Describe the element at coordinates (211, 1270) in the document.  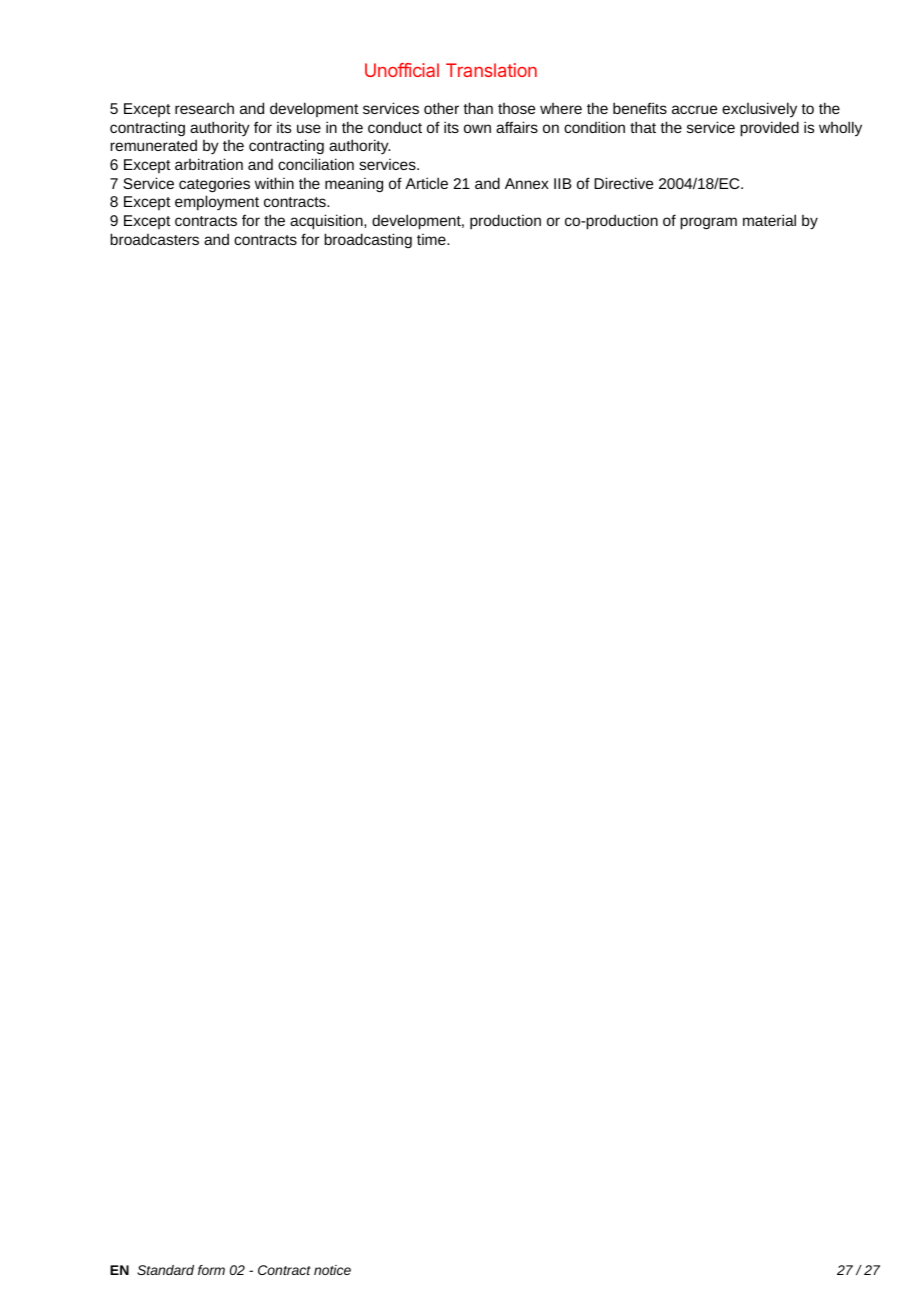
I see `form` at that location.
